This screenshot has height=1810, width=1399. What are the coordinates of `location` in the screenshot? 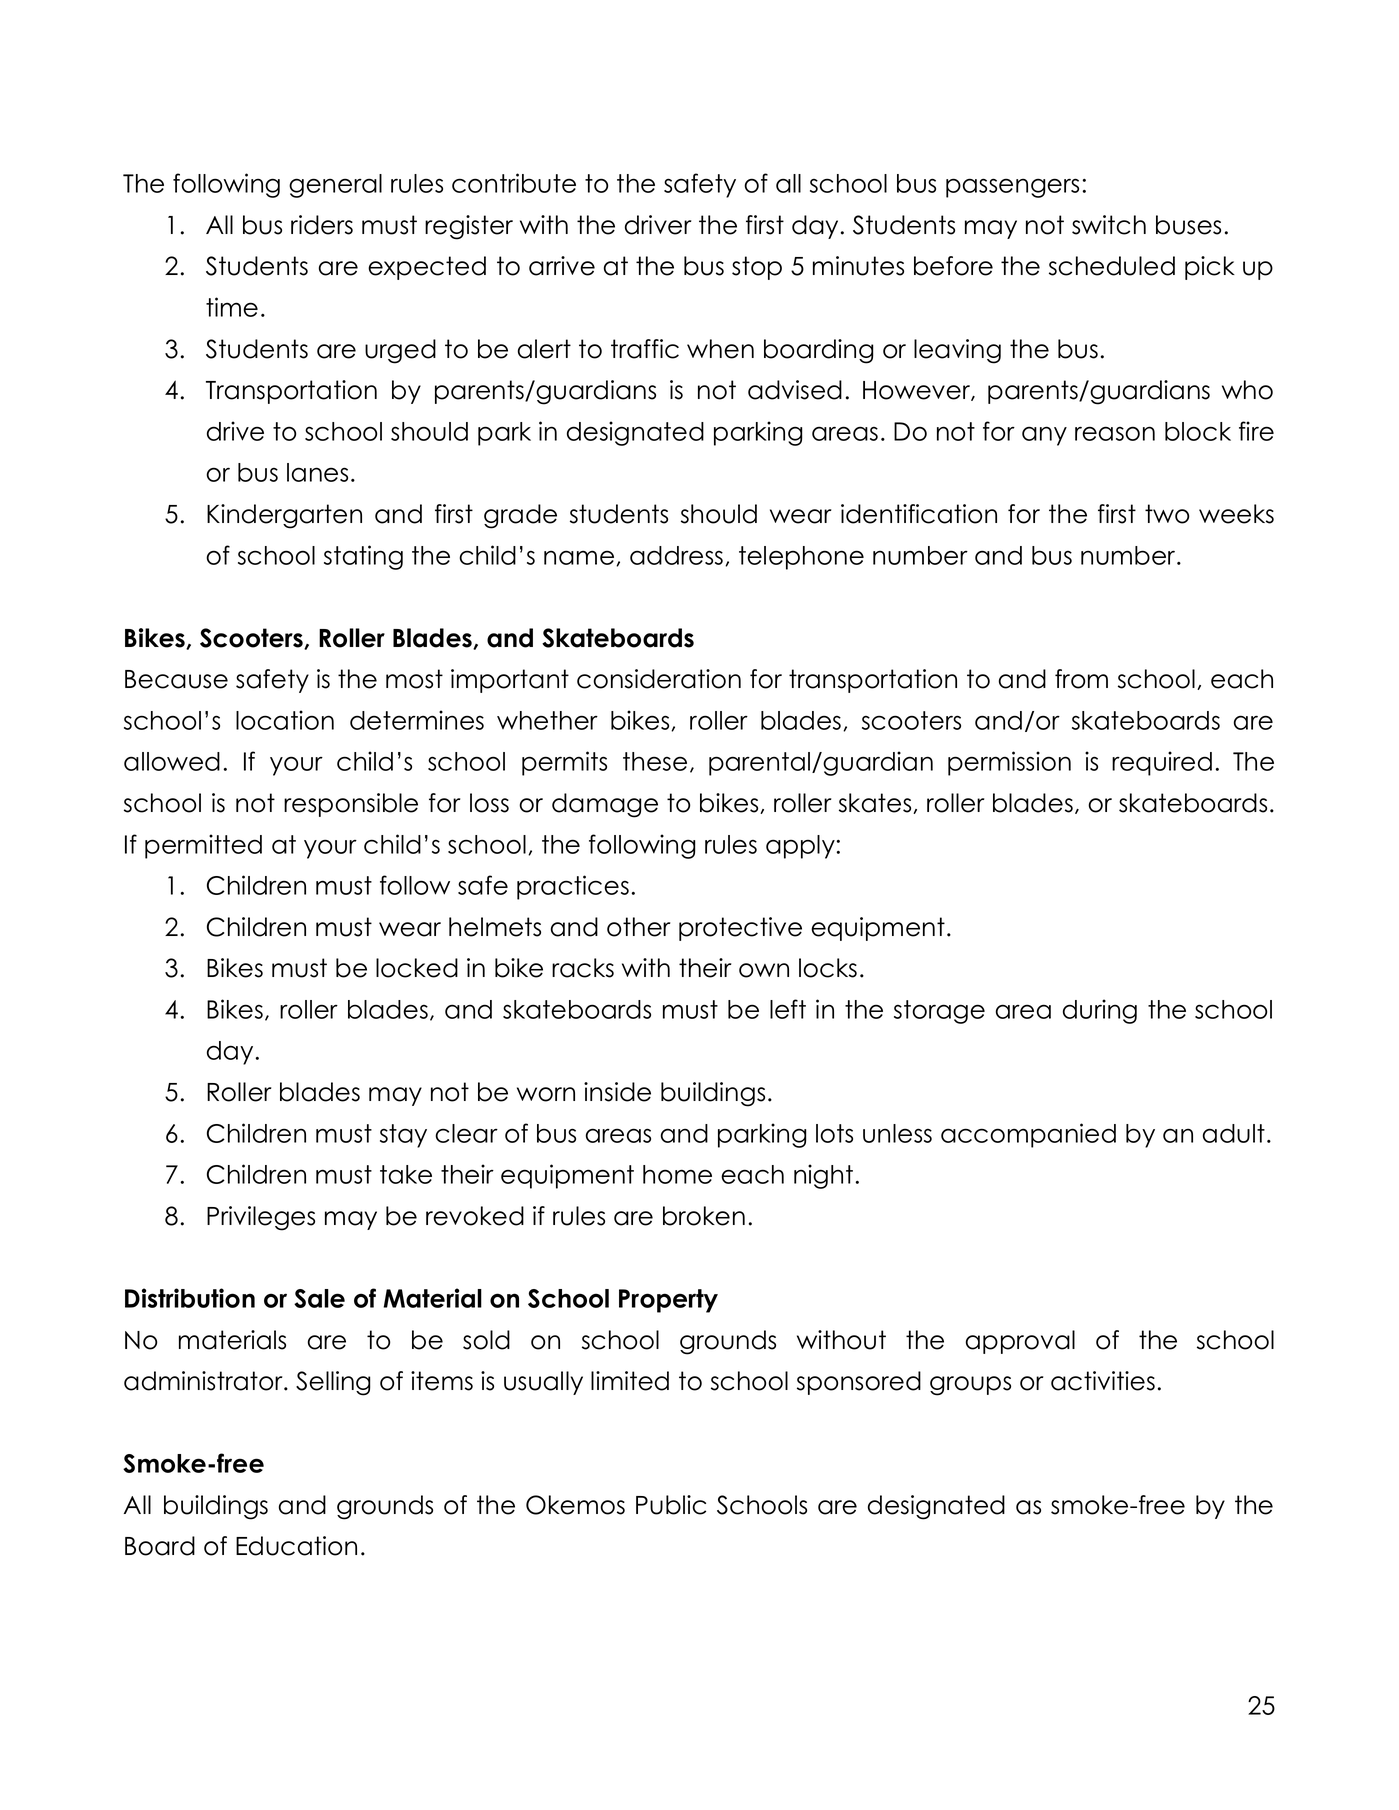 It's located at (285, 720).
